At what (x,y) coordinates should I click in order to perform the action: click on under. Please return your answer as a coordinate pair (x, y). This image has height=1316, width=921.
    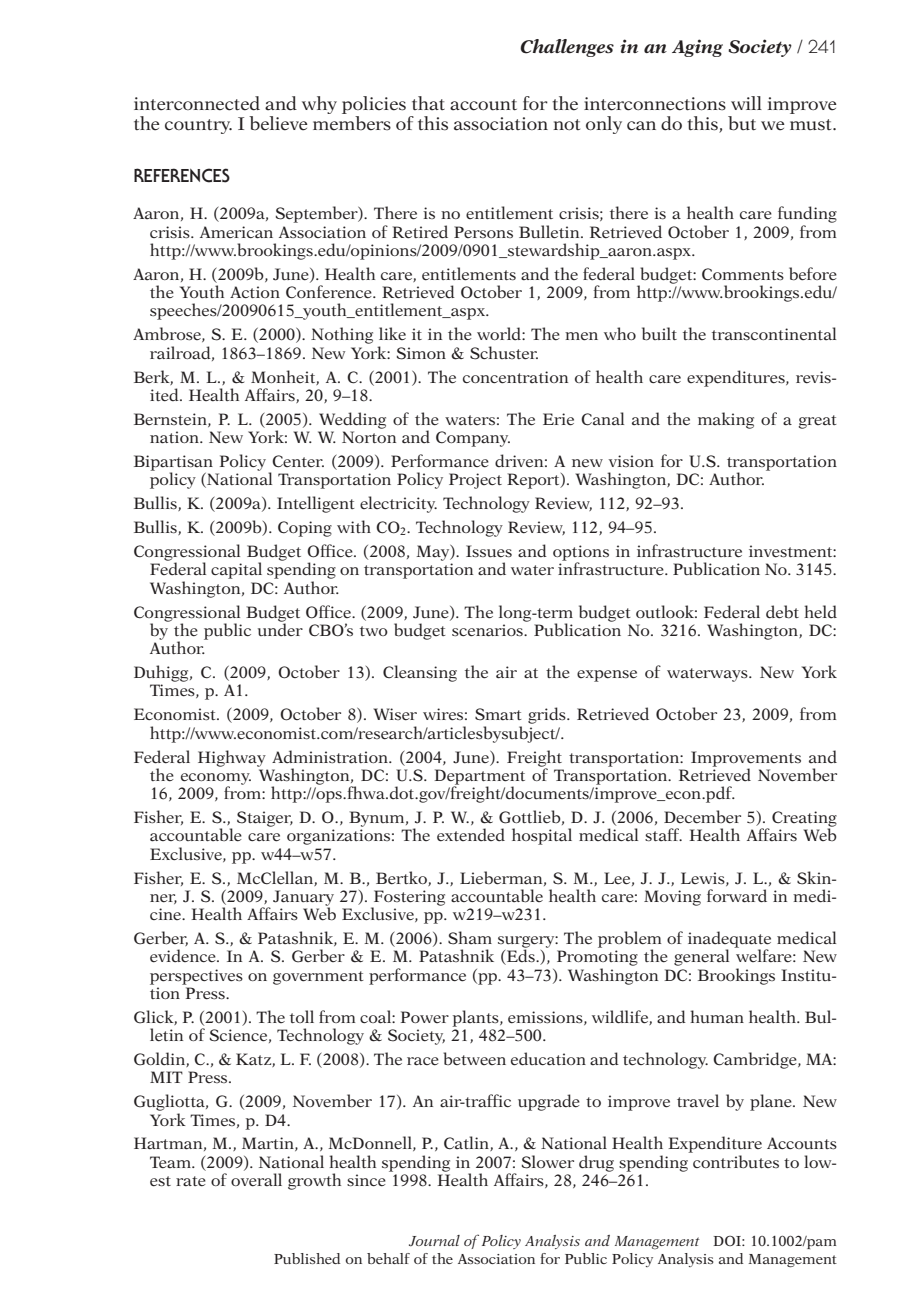
    Looking at the image, I should click on (280, 628).
